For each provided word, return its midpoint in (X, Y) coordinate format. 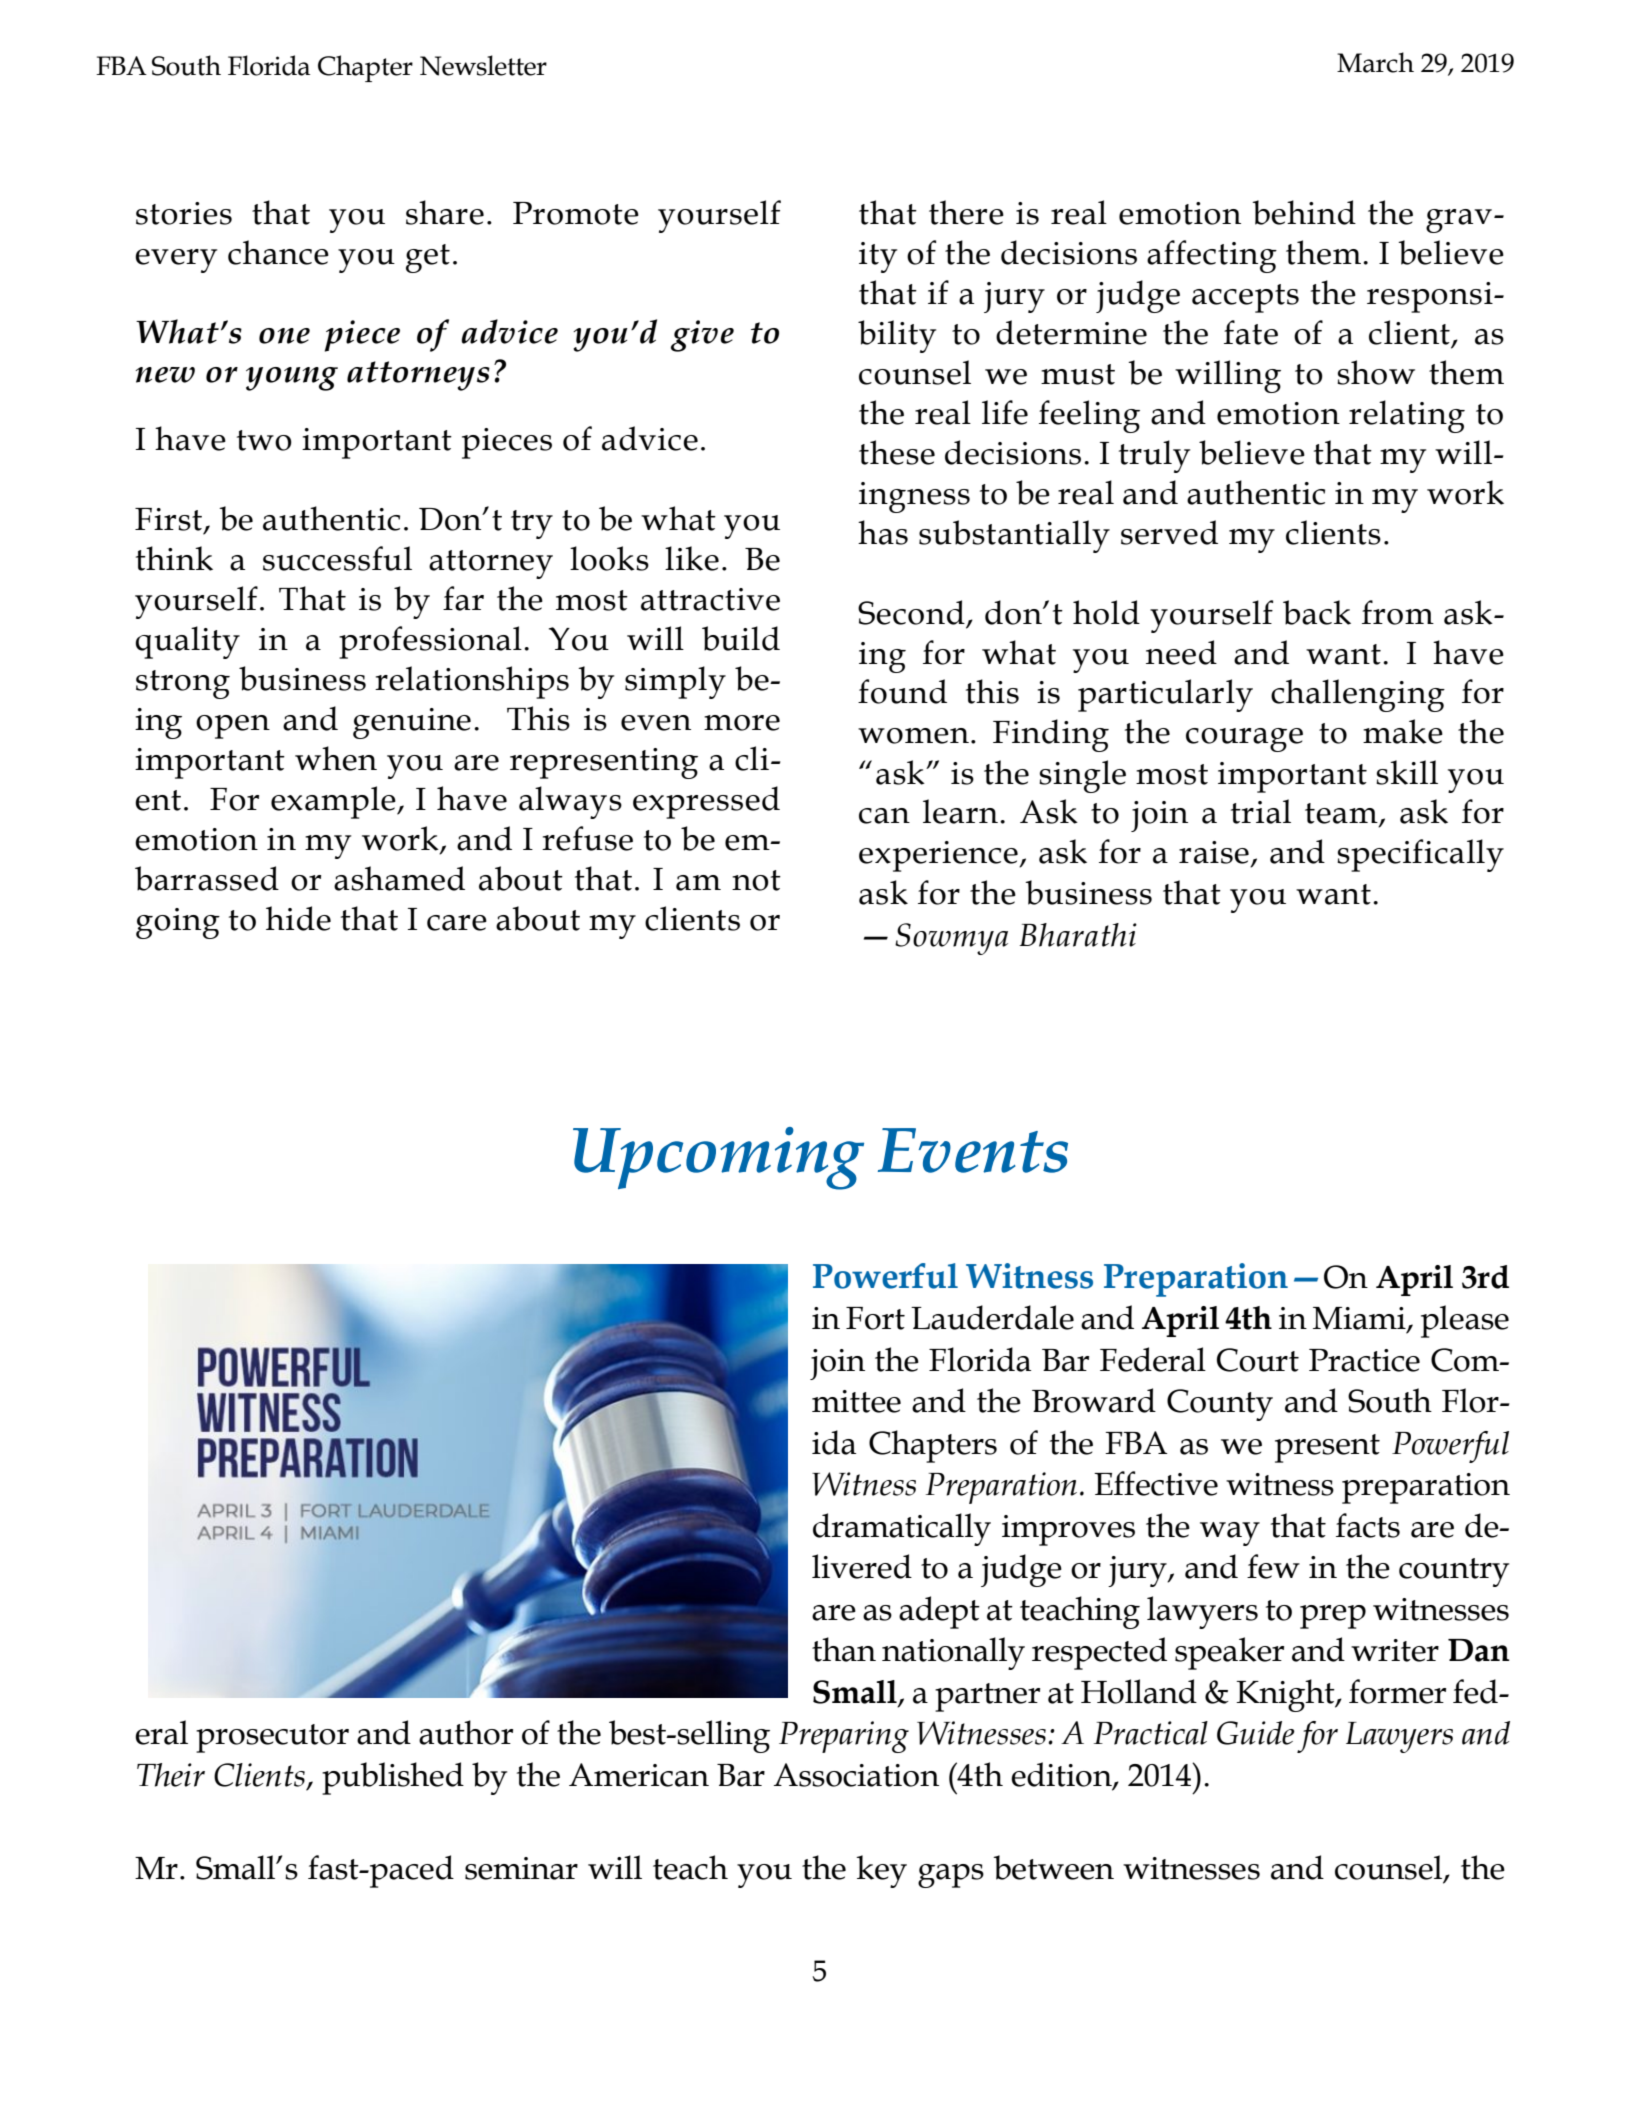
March (1375, 62)
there (966, 212)
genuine (412, 723)
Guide (1256, 1733)
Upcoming (718, 1158)
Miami (1360, 1319)
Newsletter (483, 65)
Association (856, 1775)
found (902, 691)
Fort (875, 1318)
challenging (1358, 695)
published (393, 1778)
